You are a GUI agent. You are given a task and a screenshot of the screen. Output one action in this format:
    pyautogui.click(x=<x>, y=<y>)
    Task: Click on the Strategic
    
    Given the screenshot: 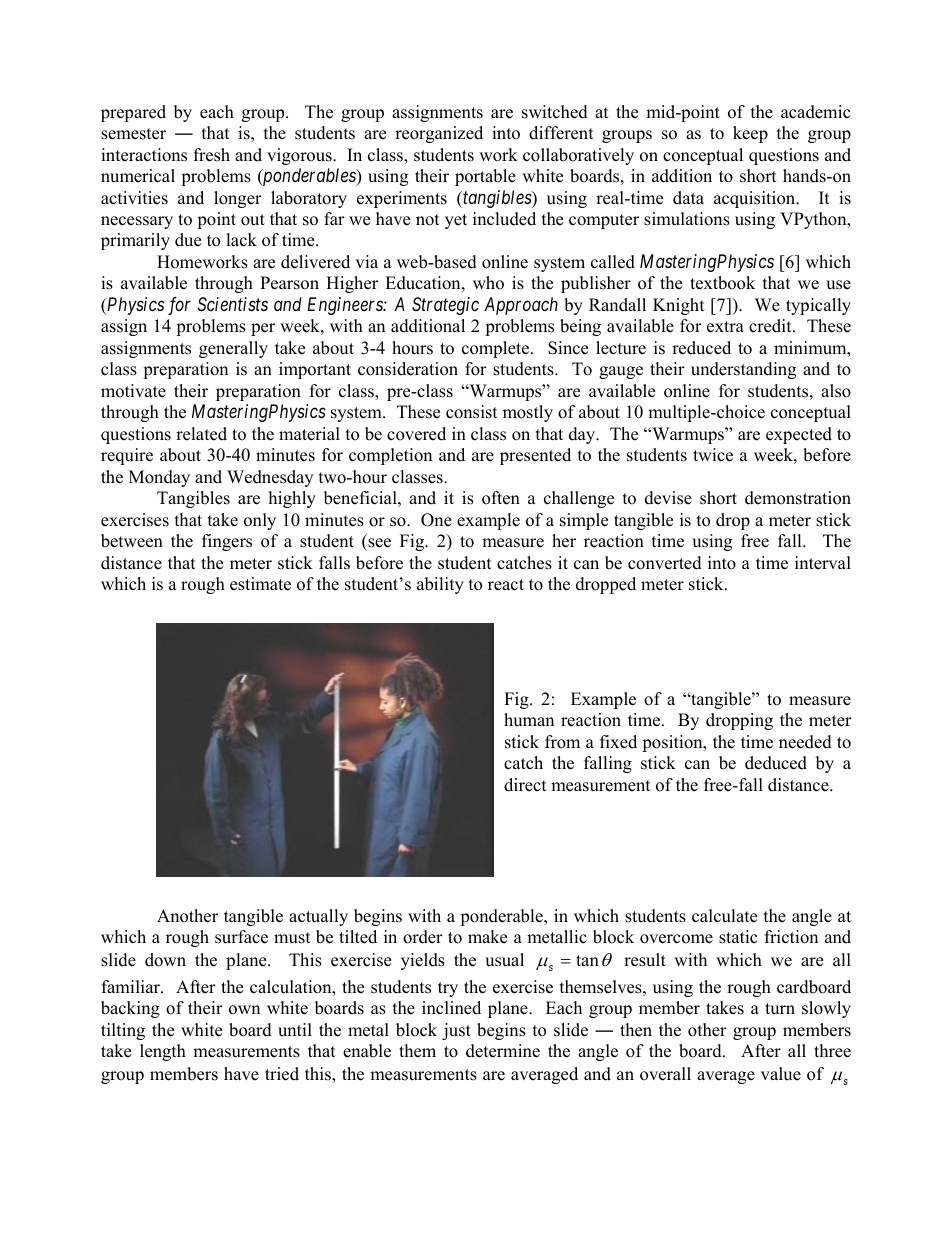 What is the action you would take?
    pyautogui.click(x=445, y=306)
